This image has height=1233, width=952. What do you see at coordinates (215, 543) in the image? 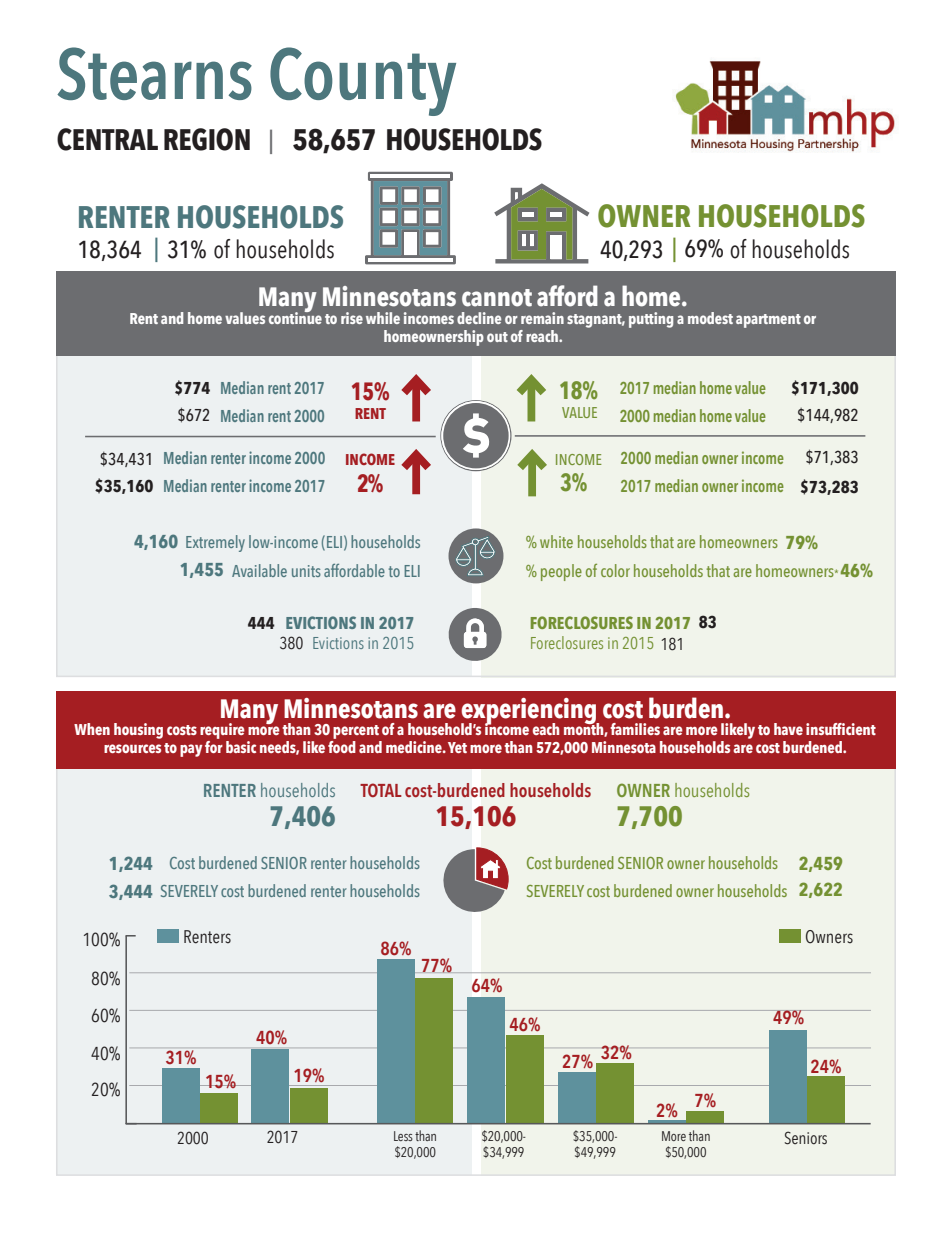
I see `Extremely` at bounding box center [215, 543].
